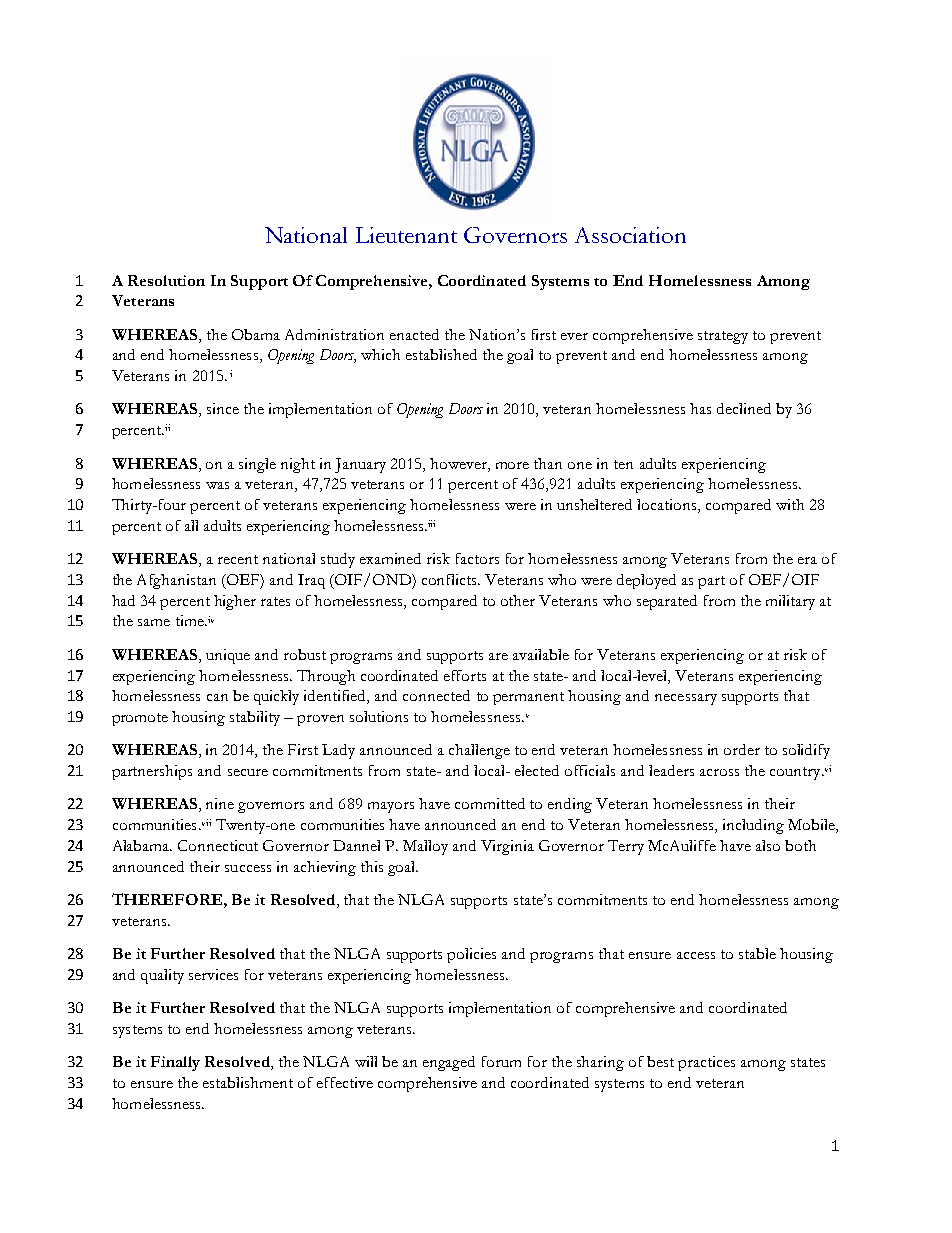 The height and width of the image is (1233, 952). Describe the element at coordinates (406, 235) in the image. I see `Lieutenant` at that location.
